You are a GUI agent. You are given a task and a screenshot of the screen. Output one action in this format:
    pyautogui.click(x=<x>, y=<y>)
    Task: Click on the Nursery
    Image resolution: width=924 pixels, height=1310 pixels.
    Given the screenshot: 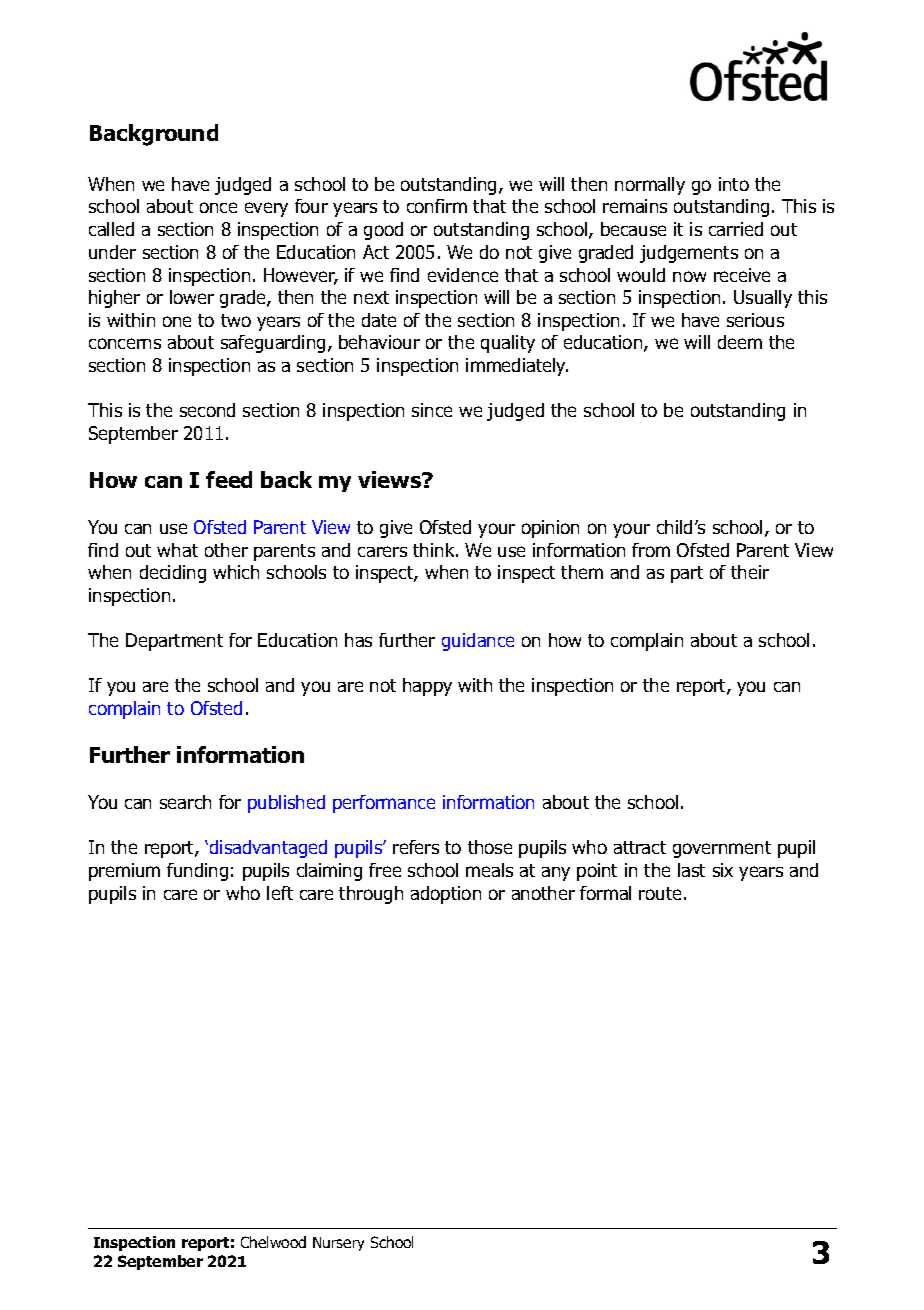 What is the action you would take?
    pyautogui.click(x=338, y=1244)
